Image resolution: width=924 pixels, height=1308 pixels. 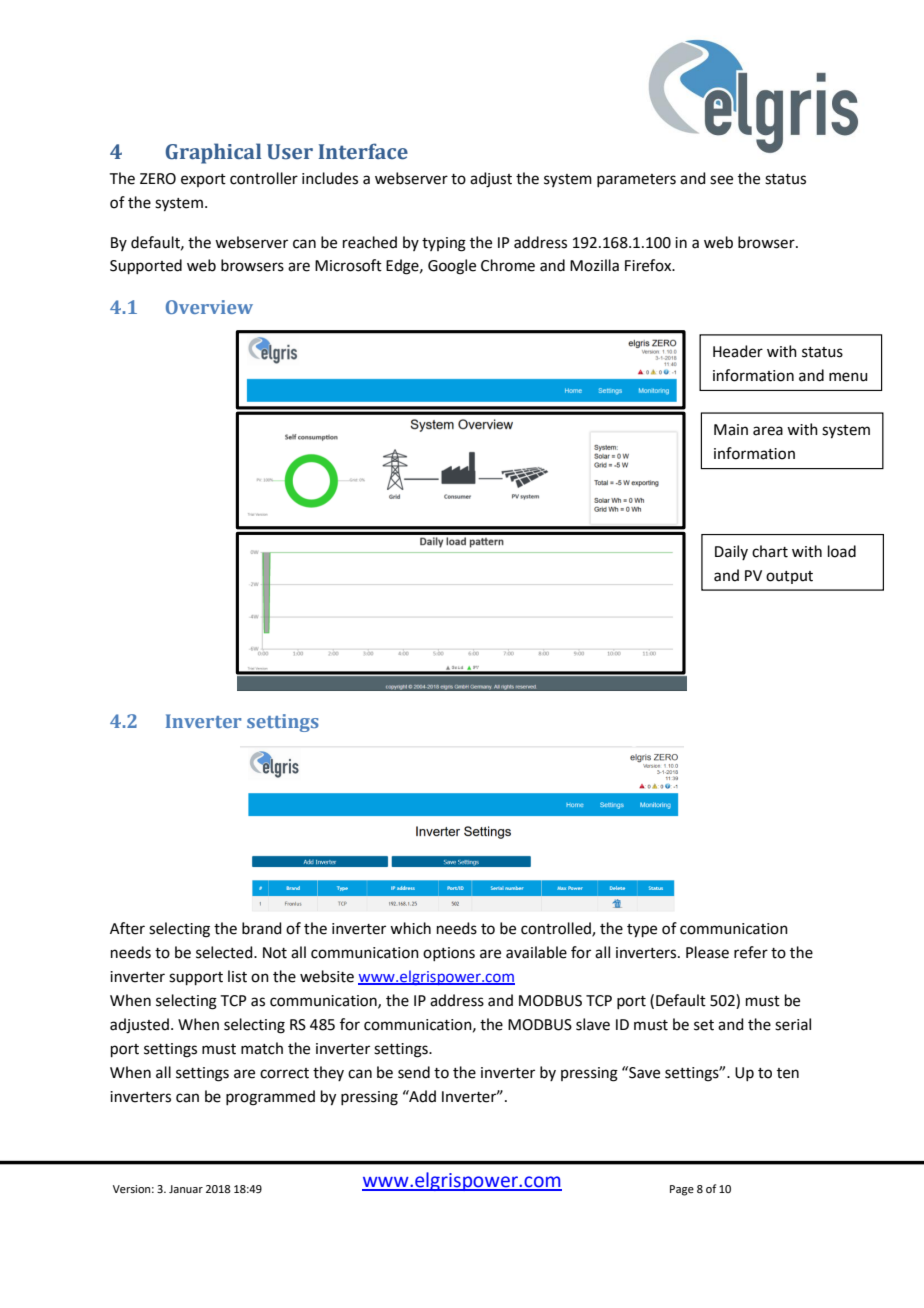 What do you see at coordinates (721, 180) in the screenshot?
I see `see` at bounding box center [721, 180].
